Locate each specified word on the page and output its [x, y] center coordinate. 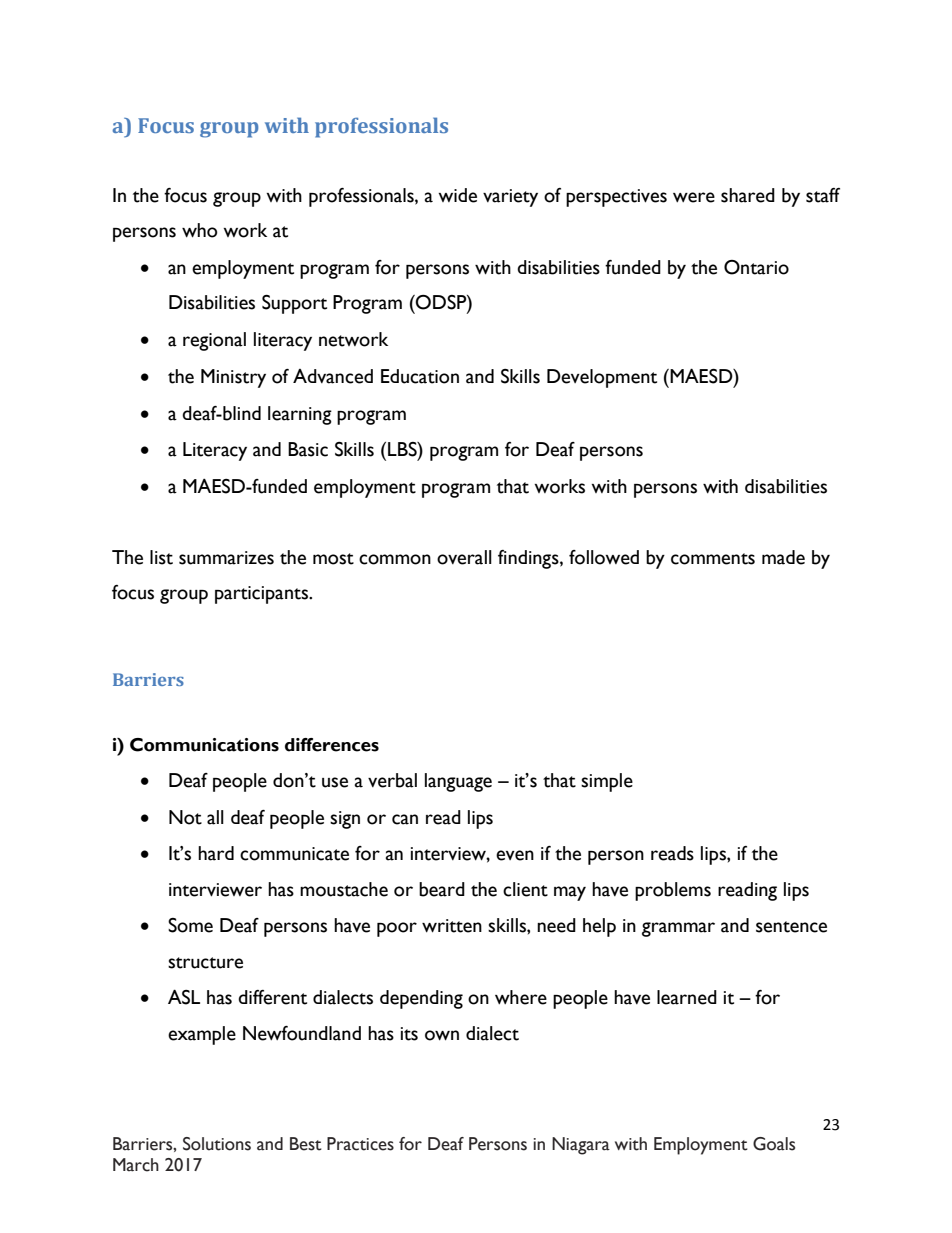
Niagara [581, 1146]
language [458, 782]
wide [457, 195]
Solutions [217, 1144]
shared [748, 195]
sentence [791, 927]
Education [420, 376]
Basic [308, 449]
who [199, 230]
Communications [204, 745]
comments [713, 559]
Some [190, 925]
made [783, 557]
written [452, 926]
